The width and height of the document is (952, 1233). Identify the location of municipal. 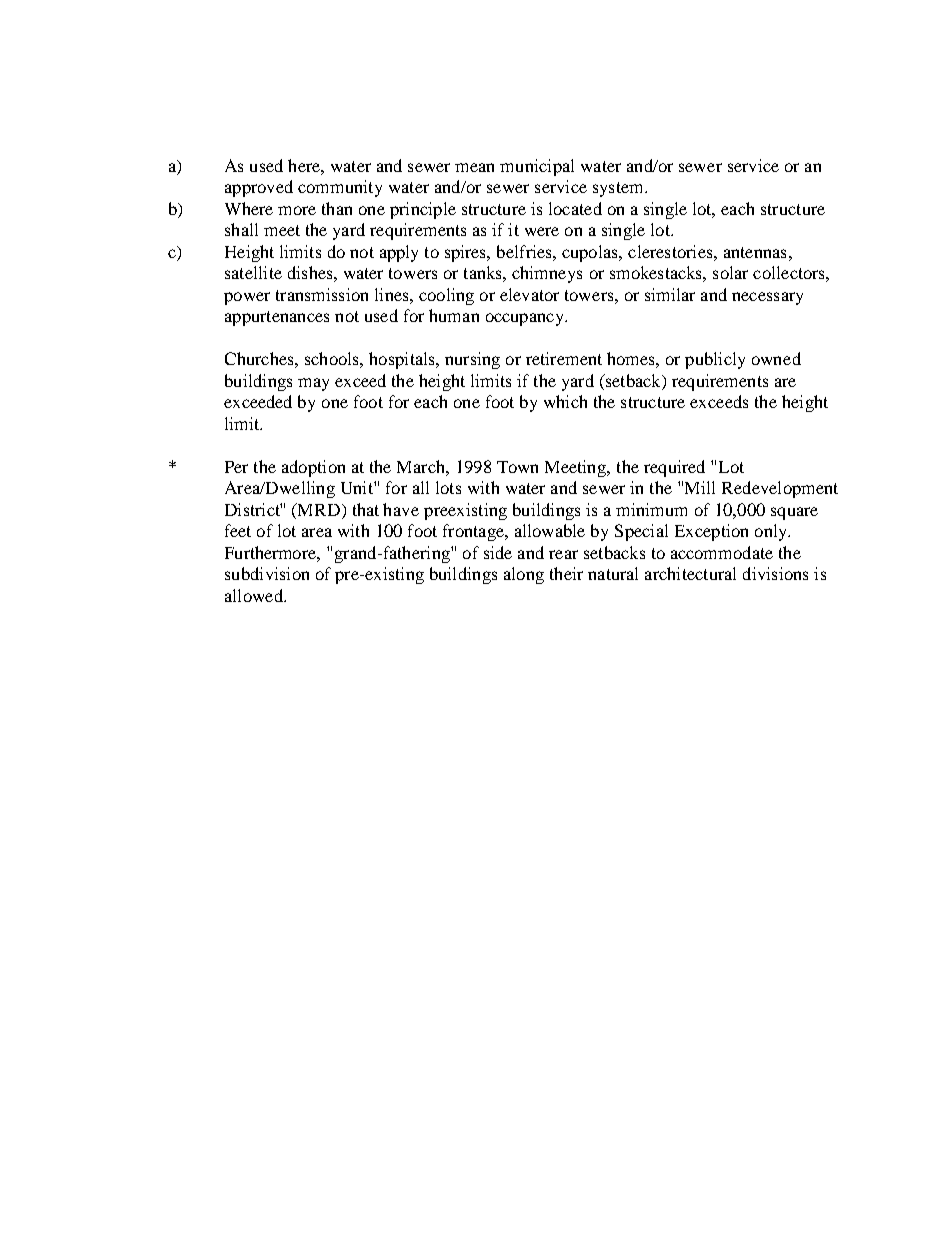
(537, 167).
